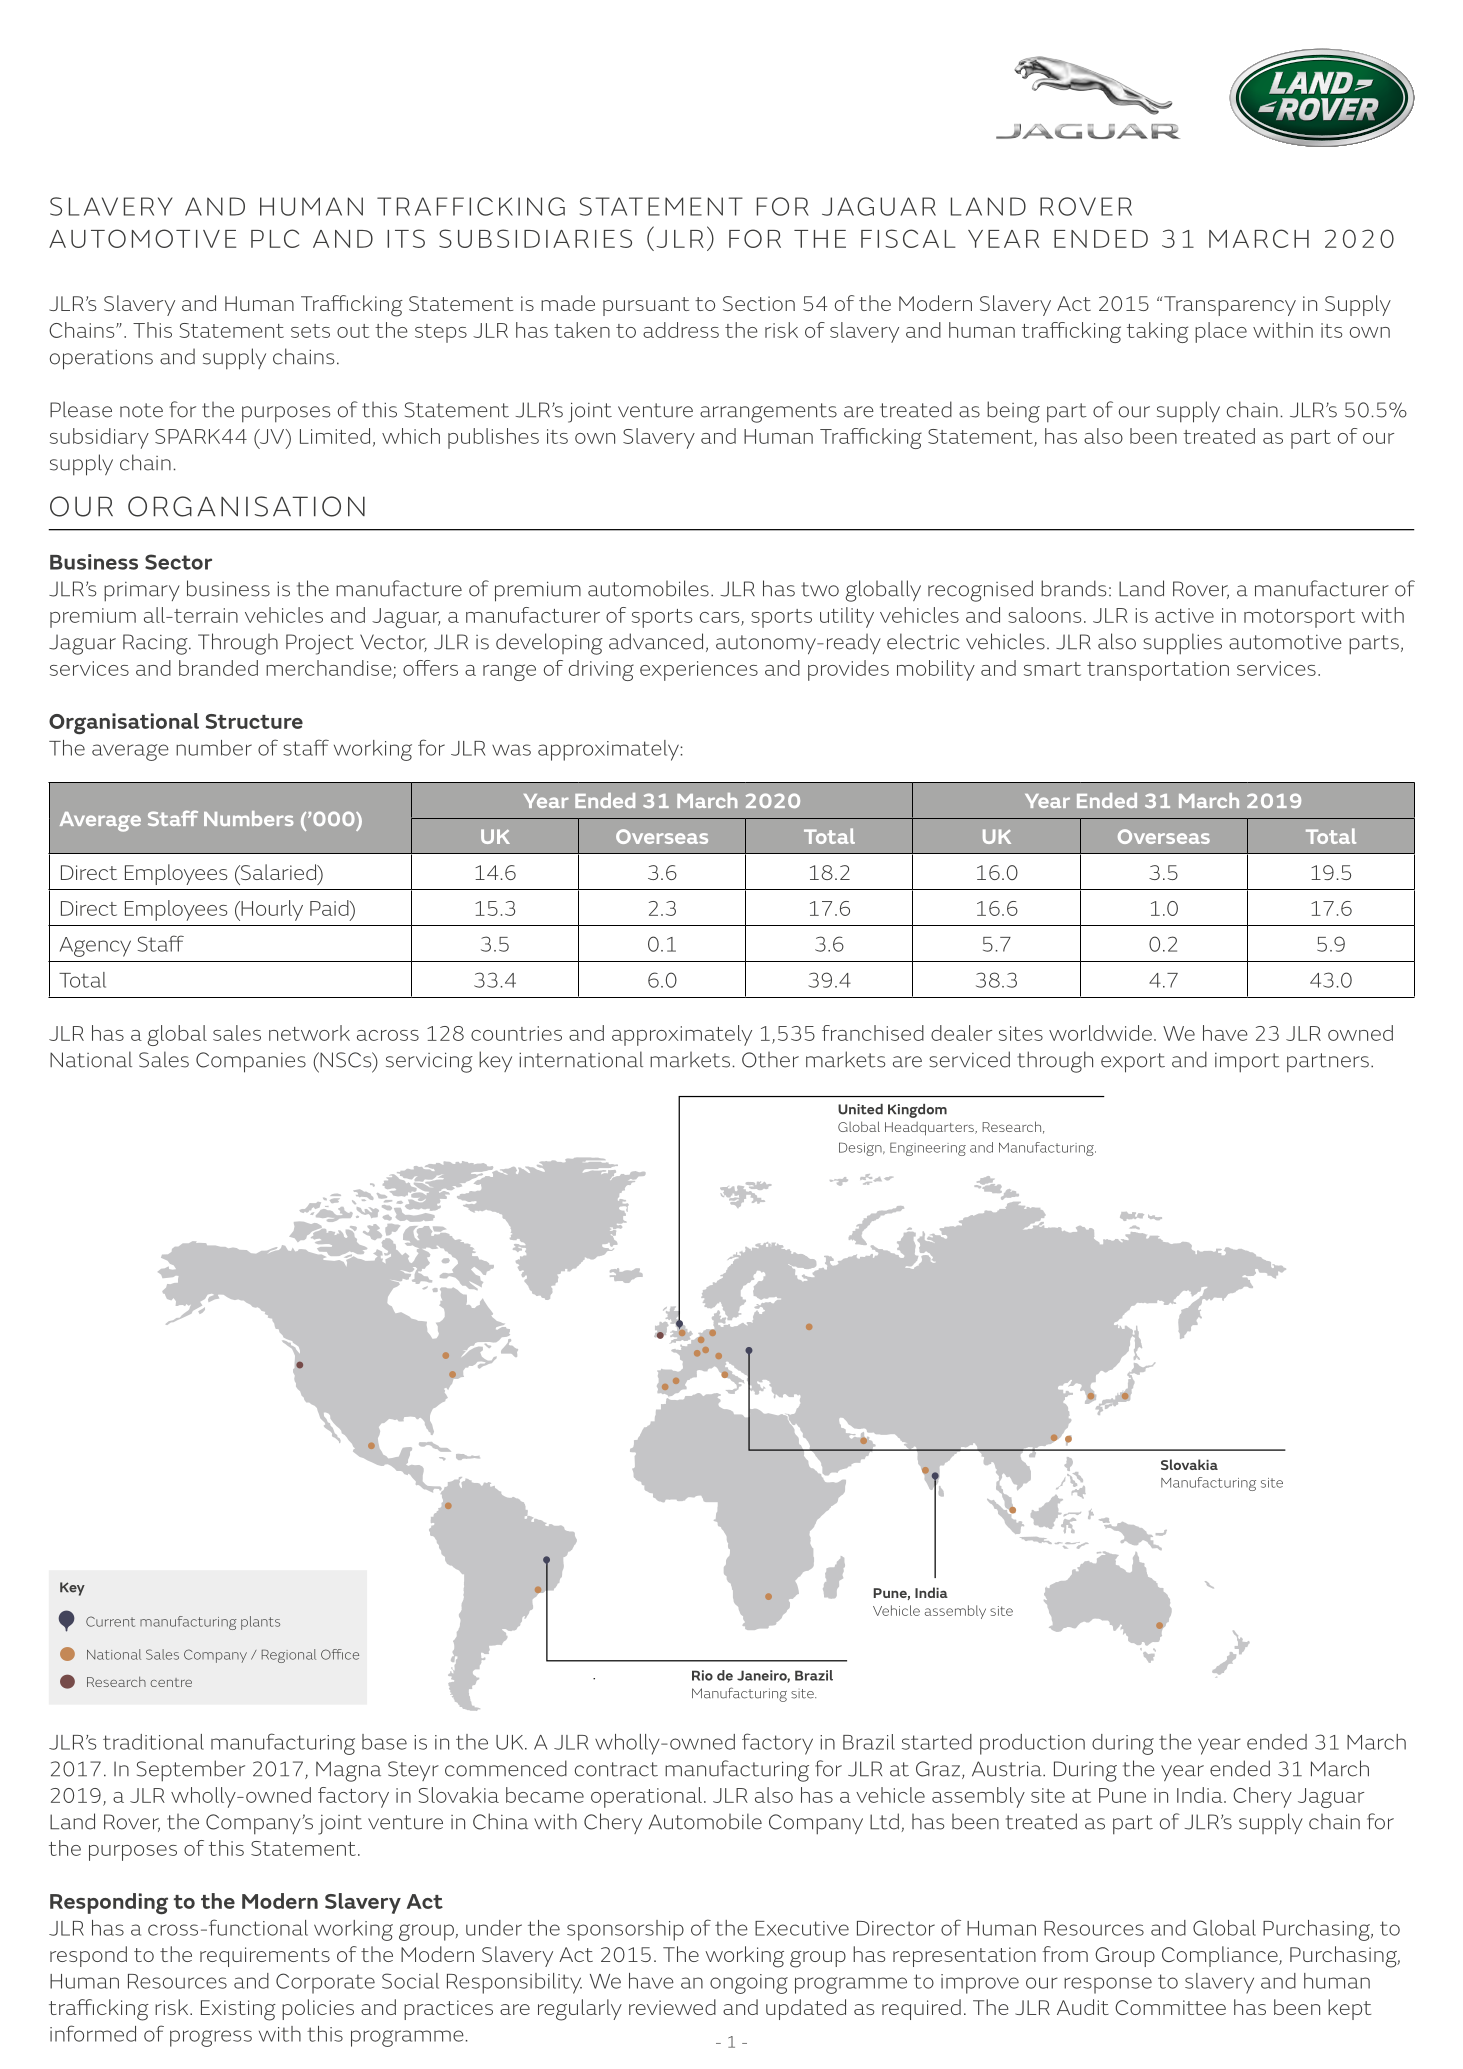  I want to click on Other, so click(770, 1059).
